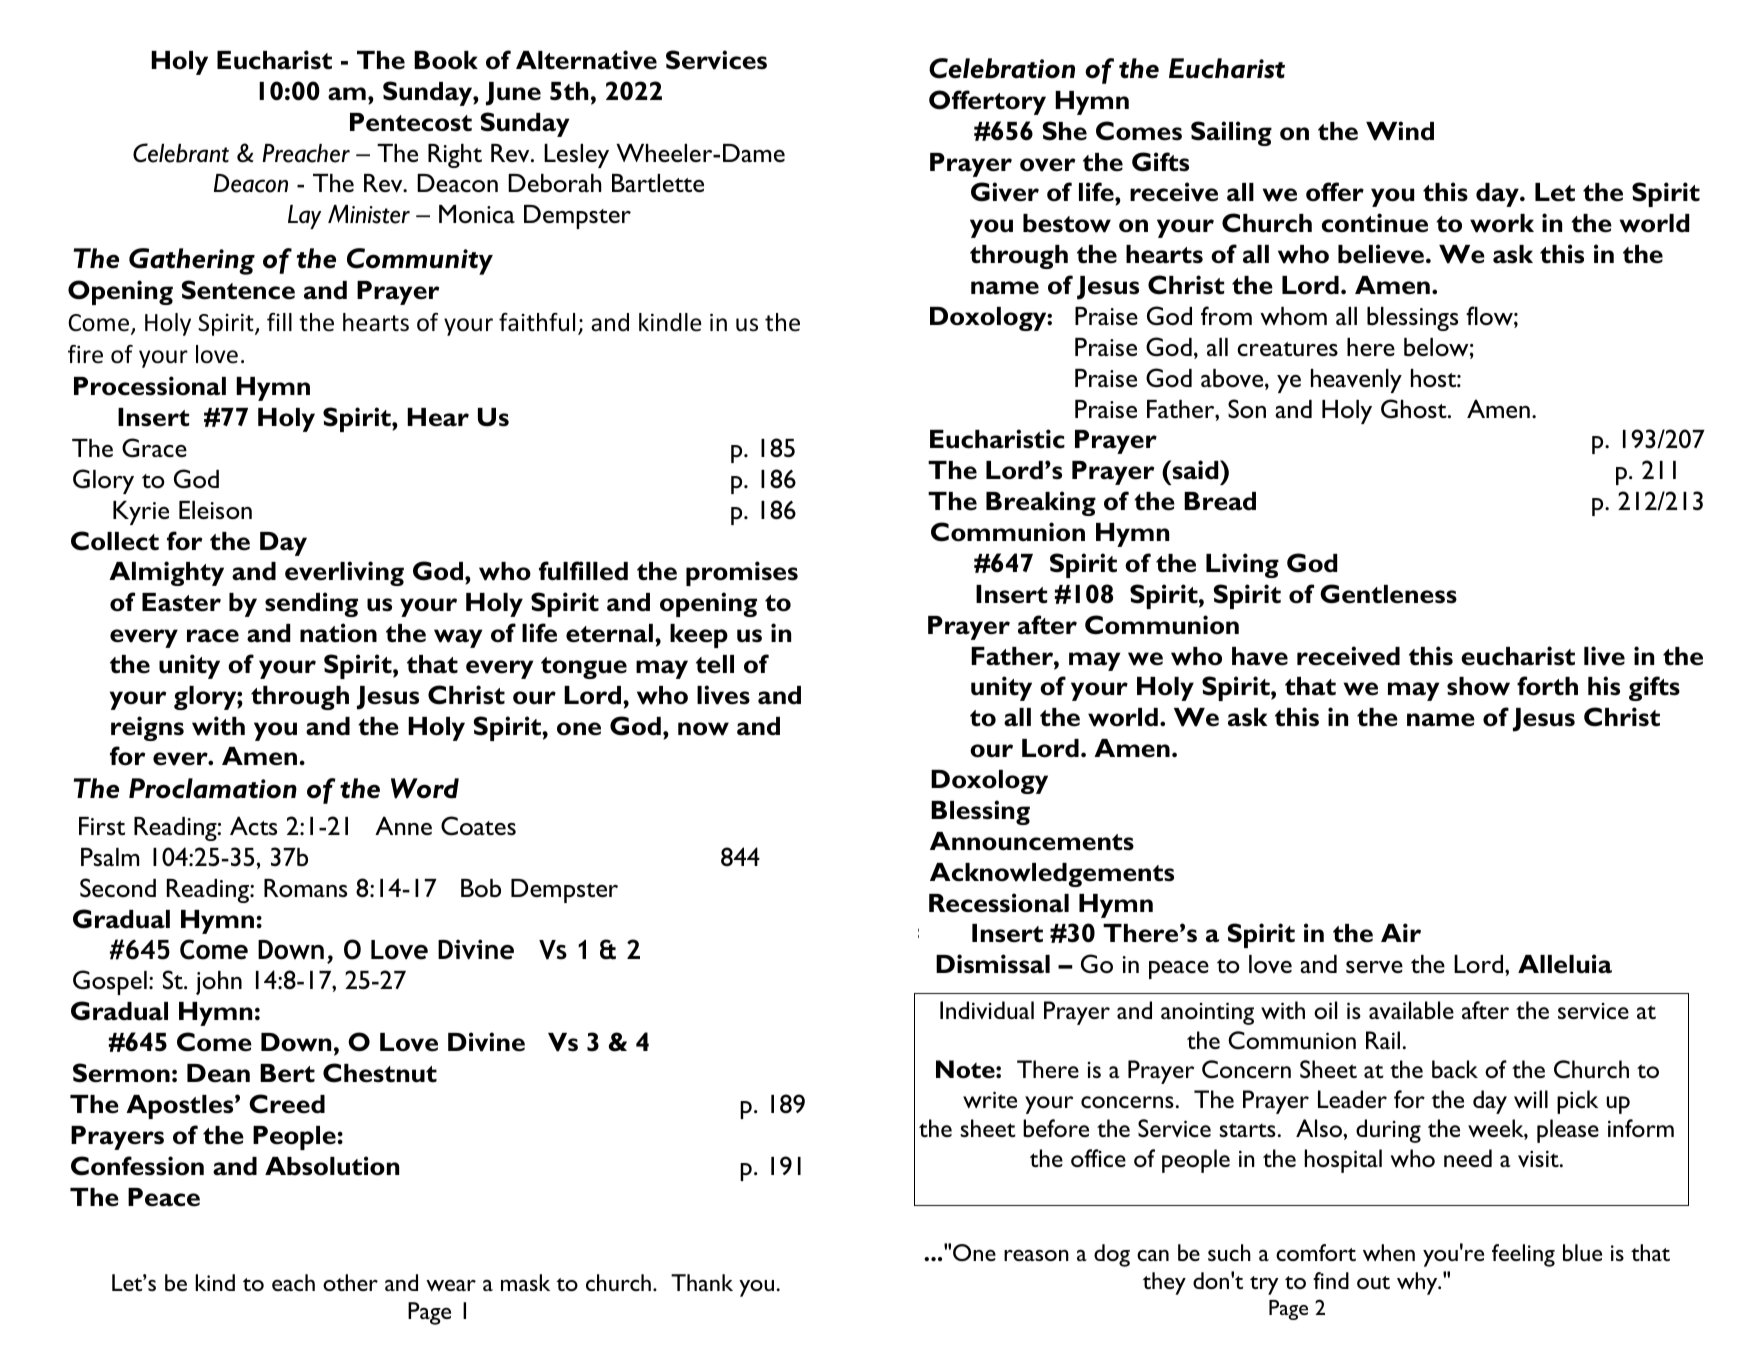 This image has width=1756, height=1357. I want to click on nation, so click(338, 633).
